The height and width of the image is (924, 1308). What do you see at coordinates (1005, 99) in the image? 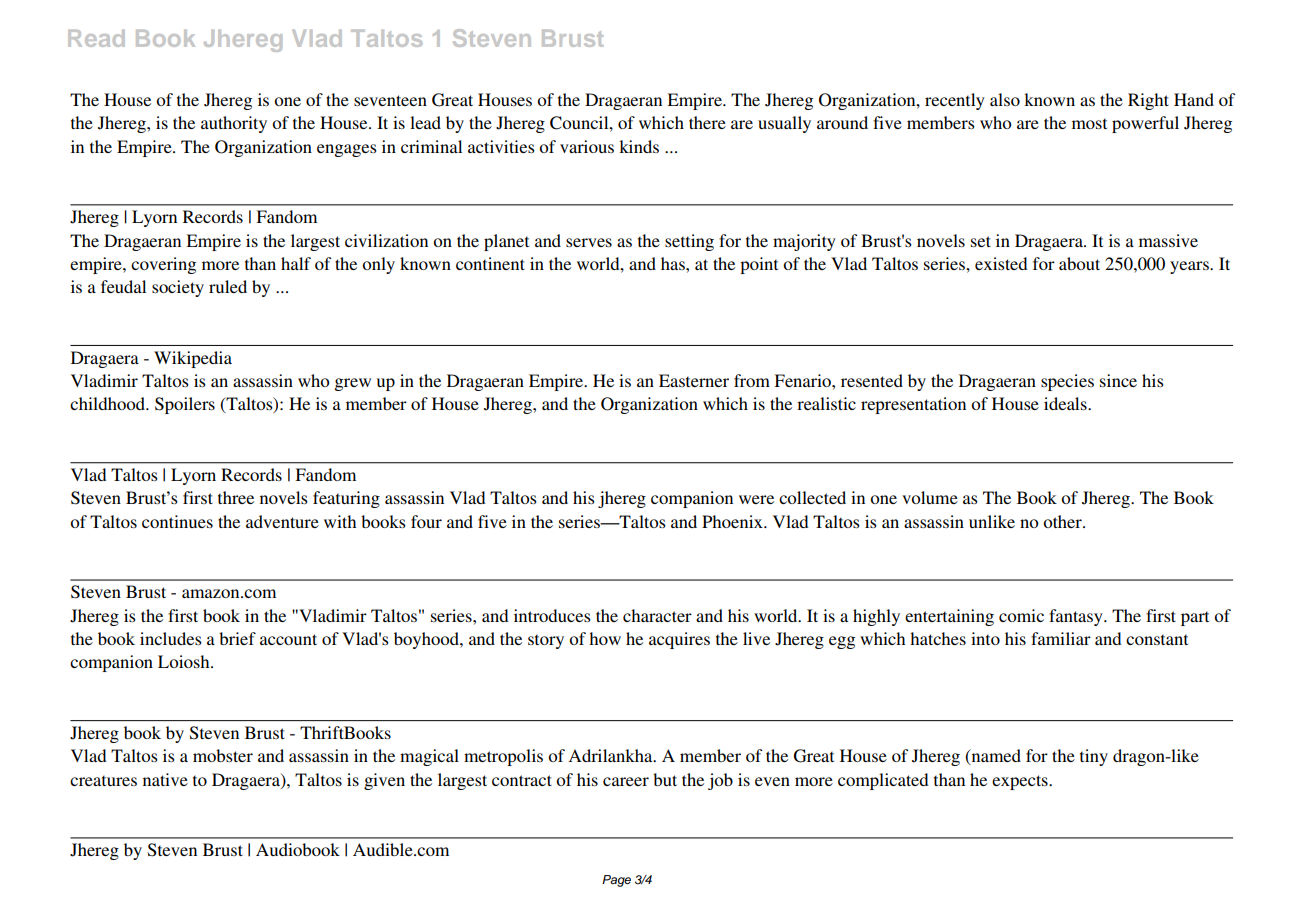
I see `also` at bounding box center [1005, 99].
